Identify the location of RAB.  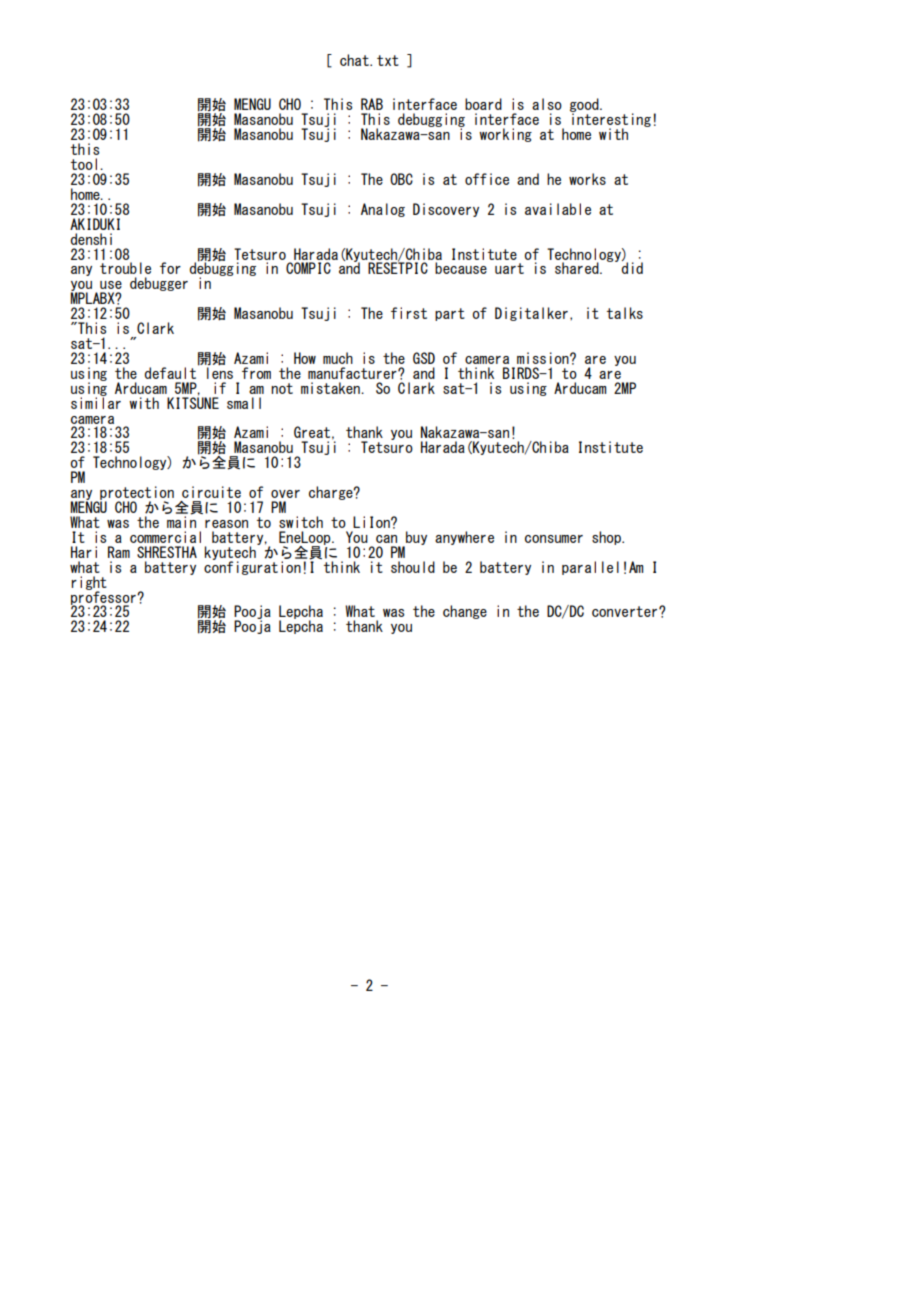
(372, 104).
